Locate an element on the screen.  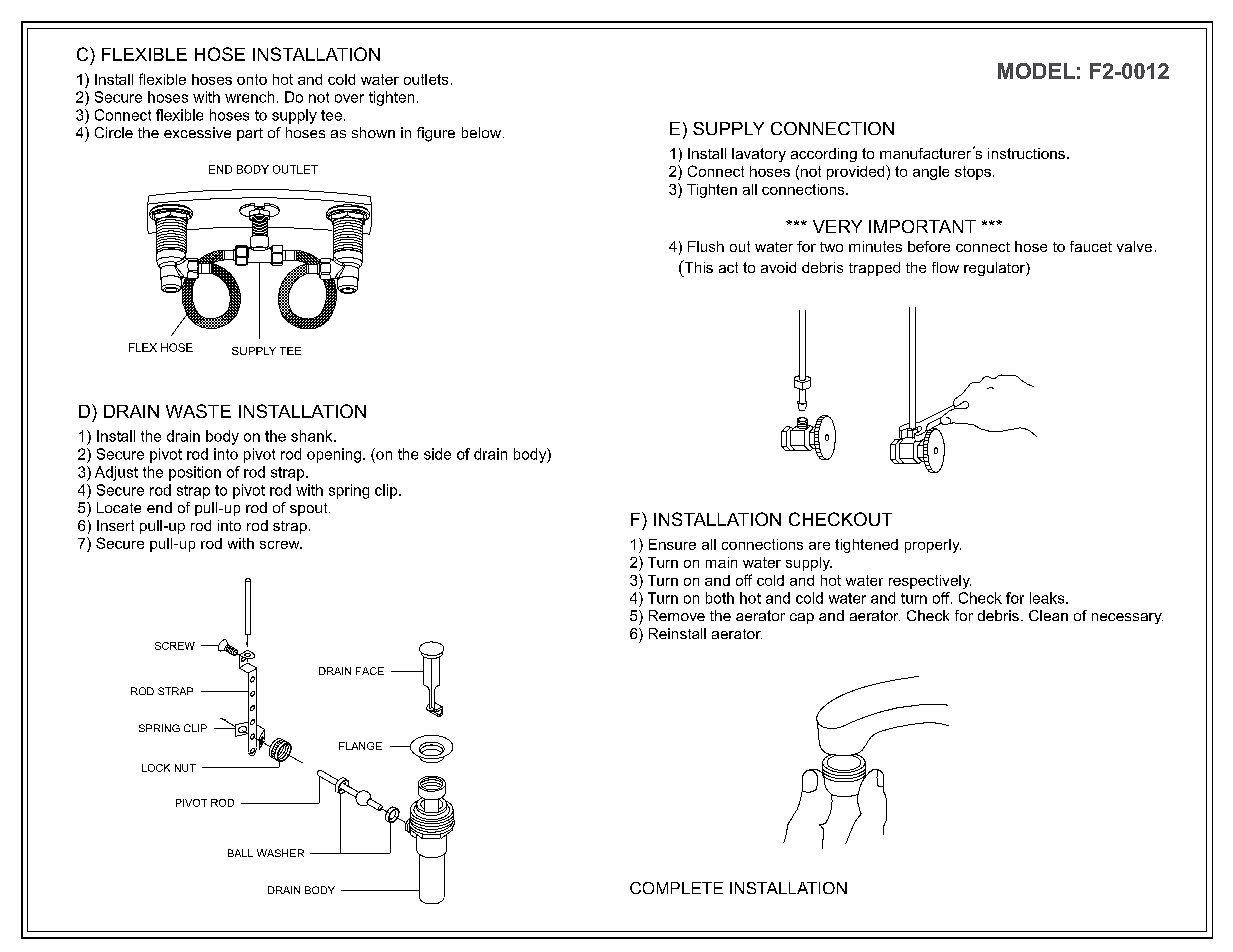
BALL is located at coordinates (240, 853).
